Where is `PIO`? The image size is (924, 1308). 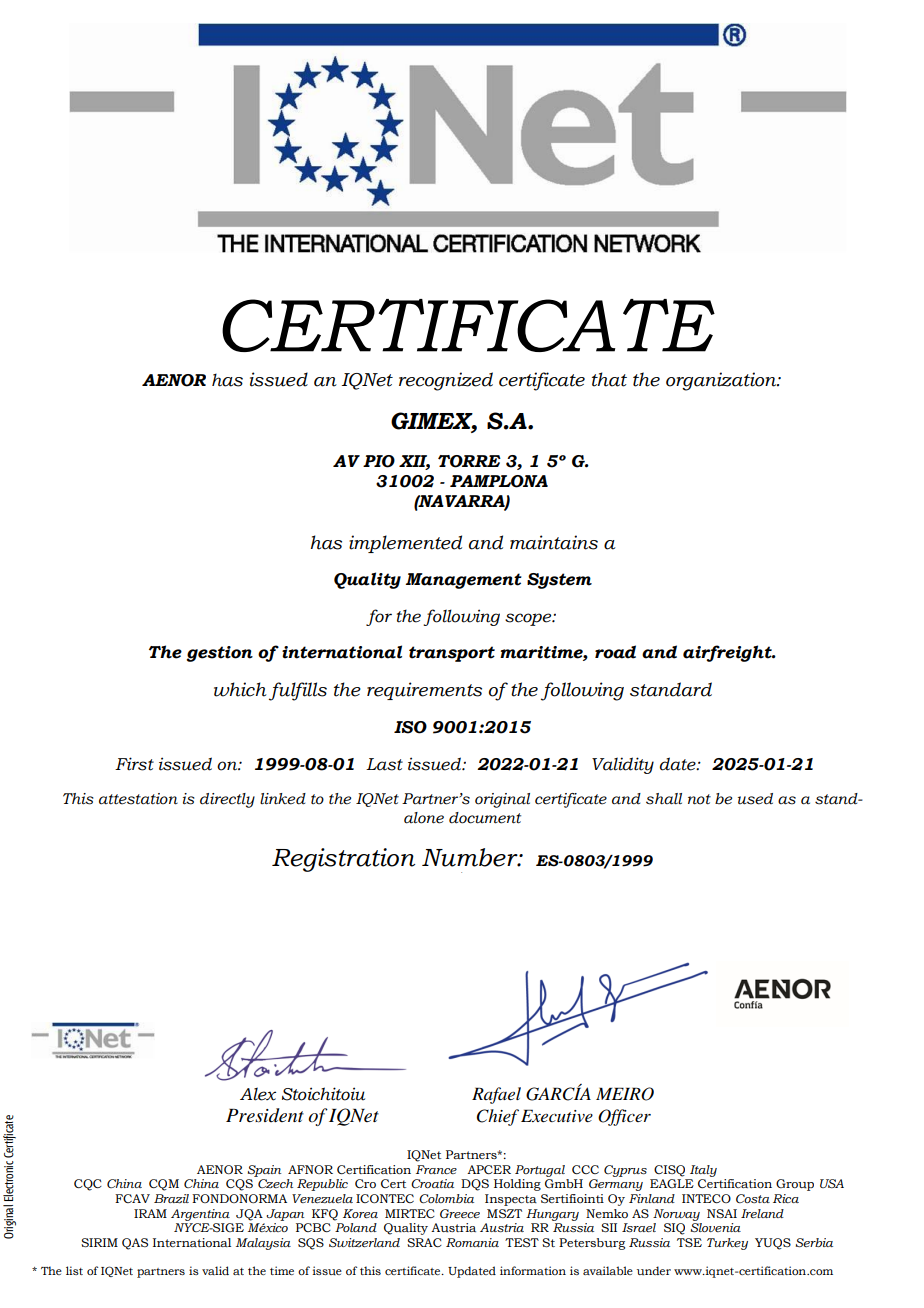 PIO is located at coordinates (379, 461).
